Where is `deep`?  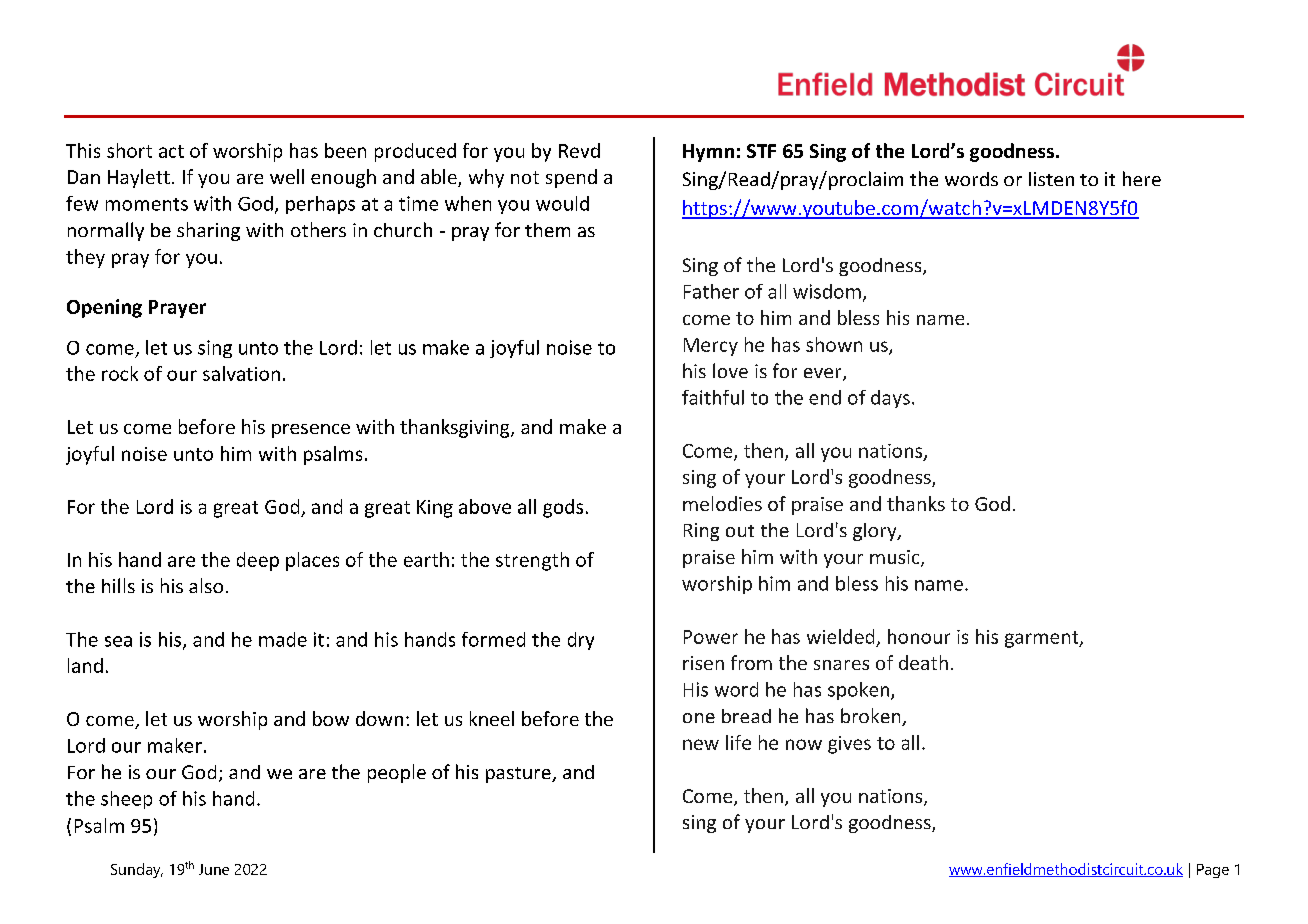
deep is located at coordinates (258, 561).
